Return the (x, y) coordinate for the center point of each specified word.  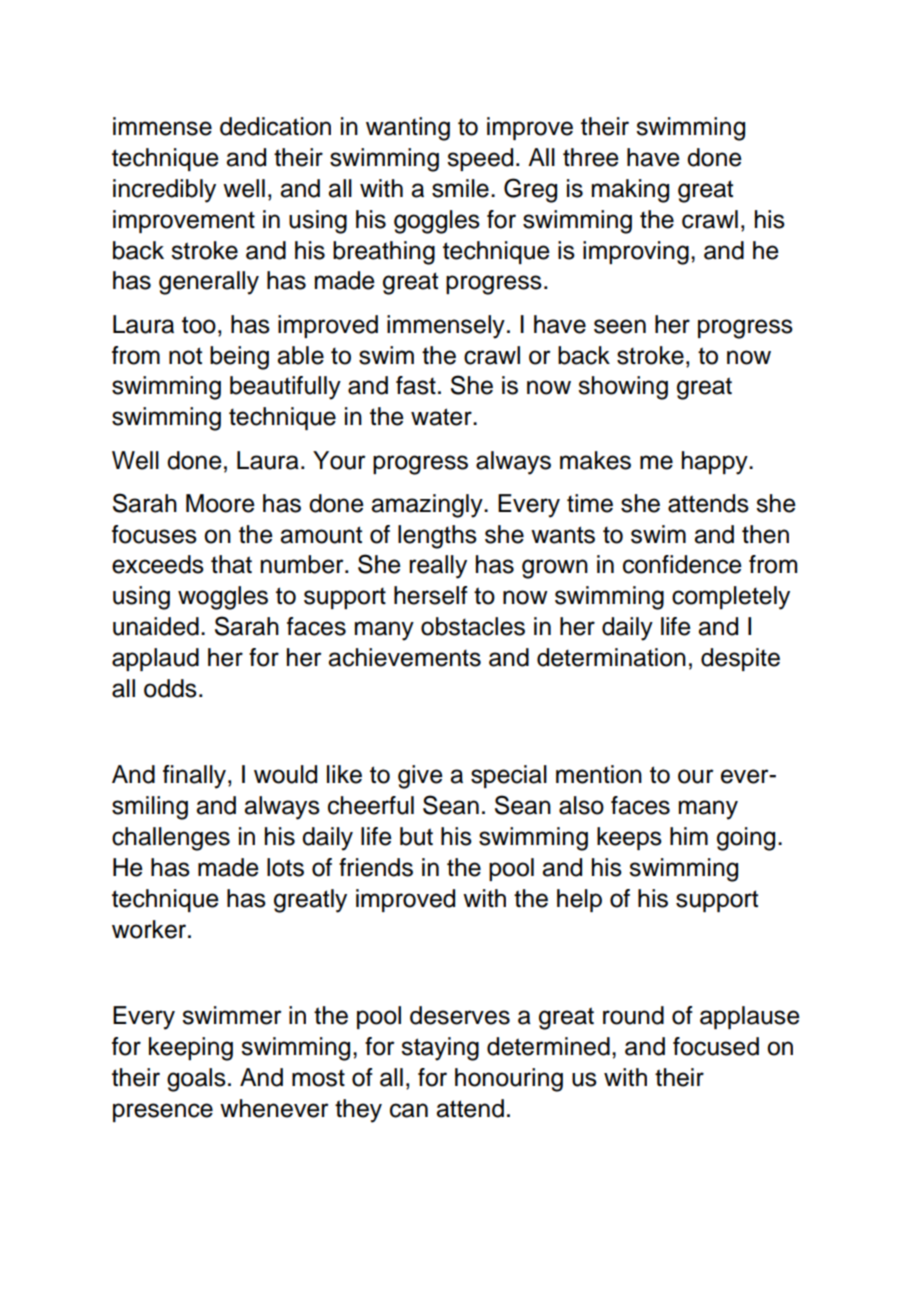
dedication (275, 126)
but (416, 836)
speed (480, 159)
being (239, 358)
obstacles (473, 626)
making (630, 191)
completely (731, 598)
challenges (171, 839)
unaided (156, 626)
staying (440, 1049)
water (442, 417)
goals (196, 1080)
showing (623, 388)
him (689, 836)
